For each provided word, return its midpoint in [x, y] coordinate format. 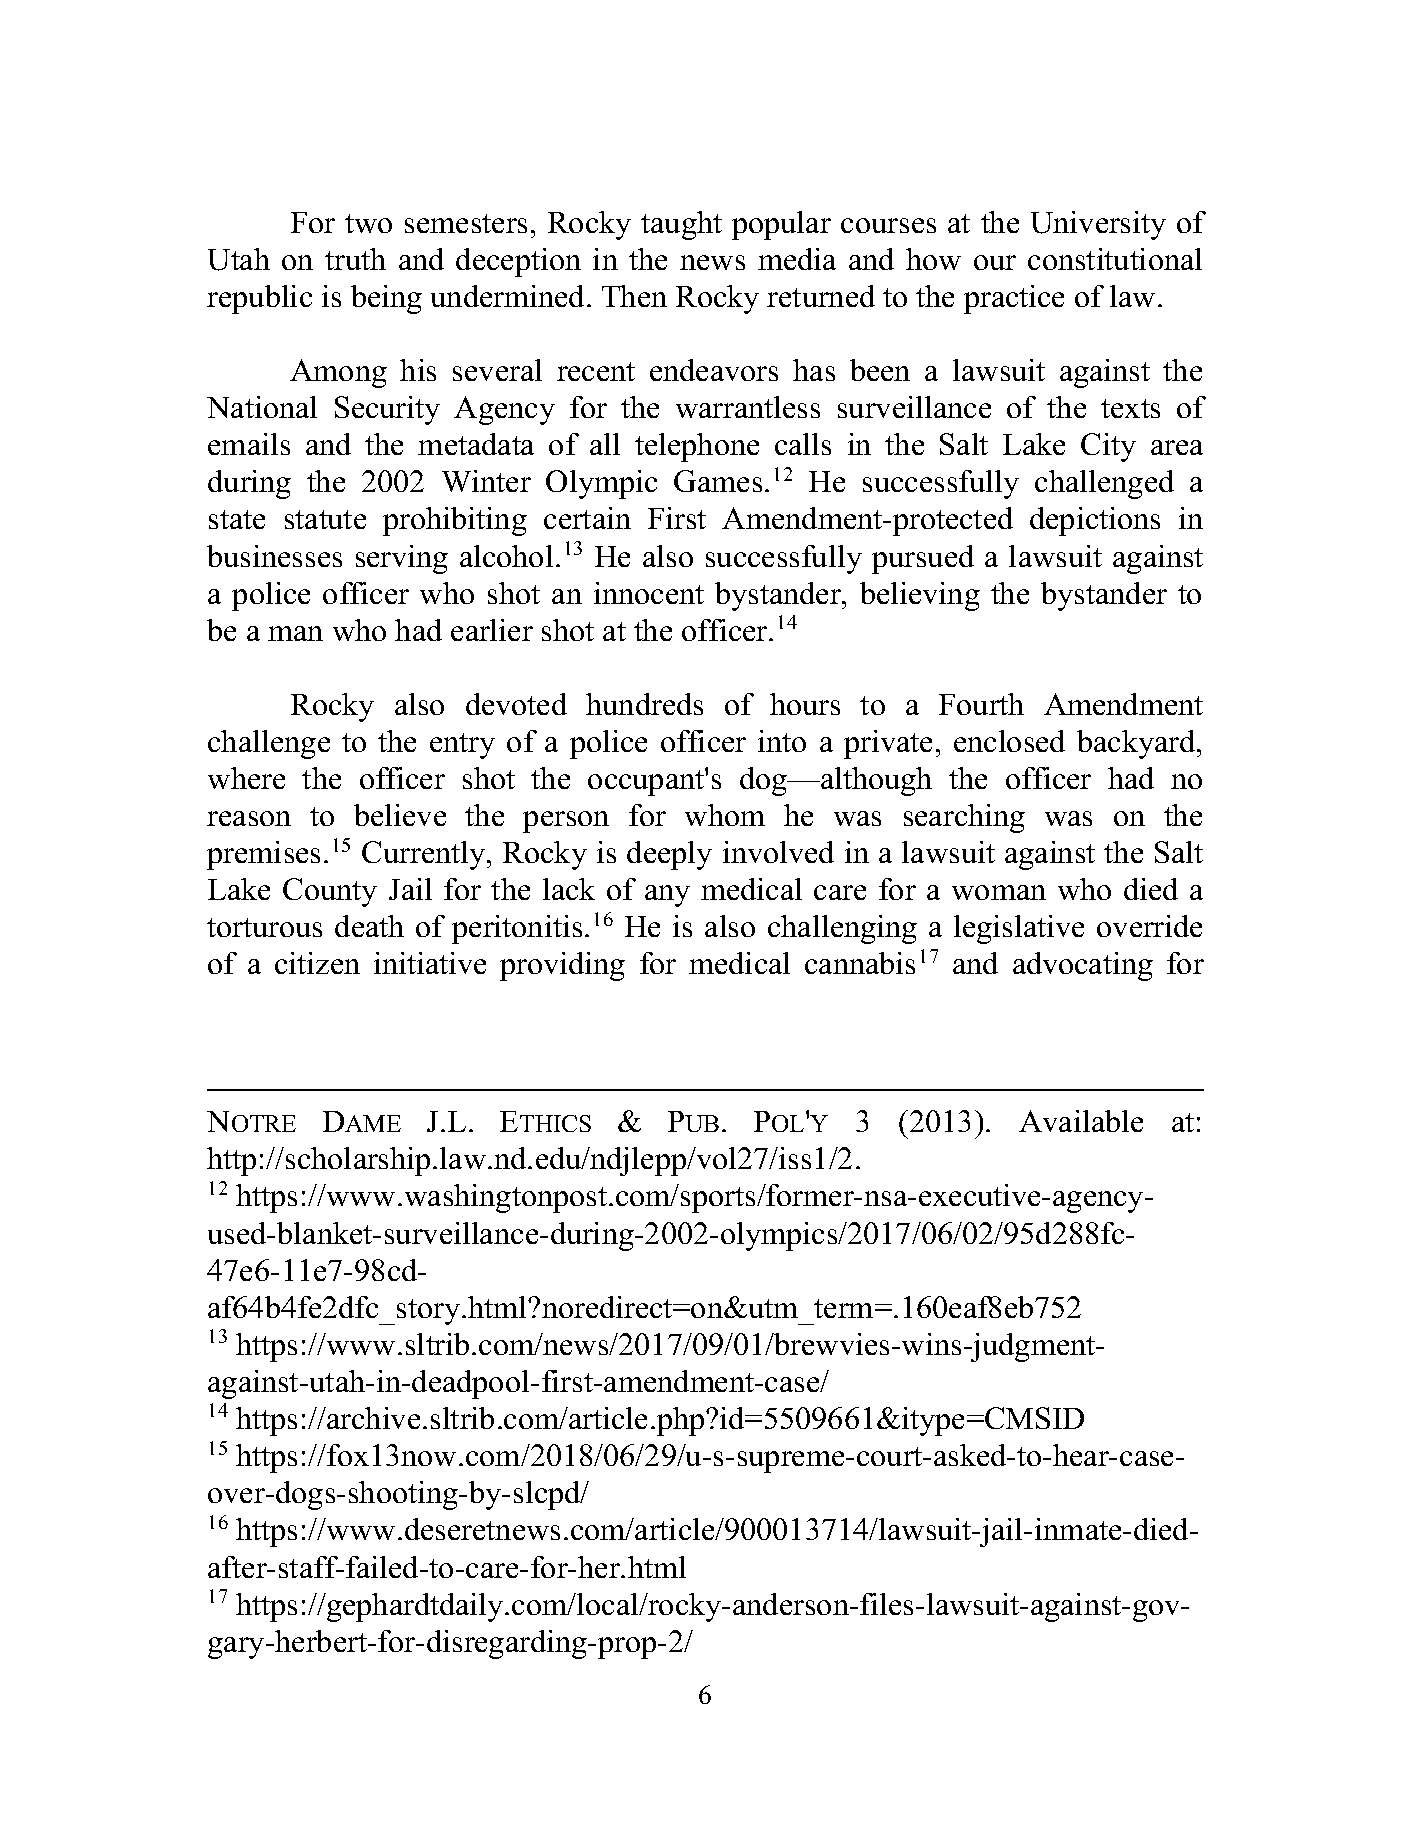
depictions [1095, 521]
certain [587, 518]
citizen [317, 963]
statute [325, 519]
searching [964, 818]
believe [400, 815]
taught [681, 225]
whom [725, 815]
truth [355, 259]
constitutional [1115, 259]
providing [562, 966]
